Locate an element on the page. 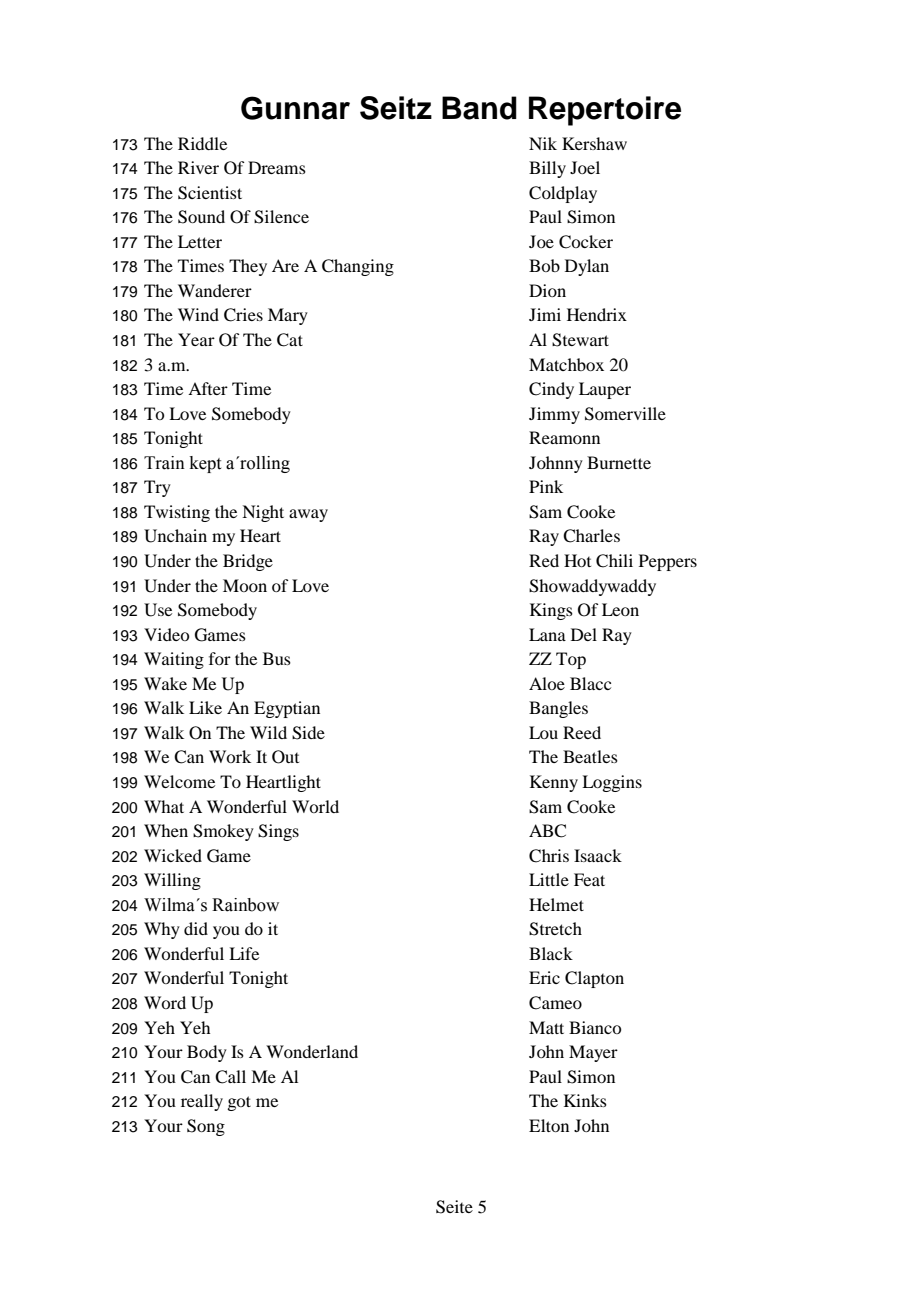 Image resolution: width=924 pixels, height=1308 pixels. kept is located at coordinates (205, 464).
